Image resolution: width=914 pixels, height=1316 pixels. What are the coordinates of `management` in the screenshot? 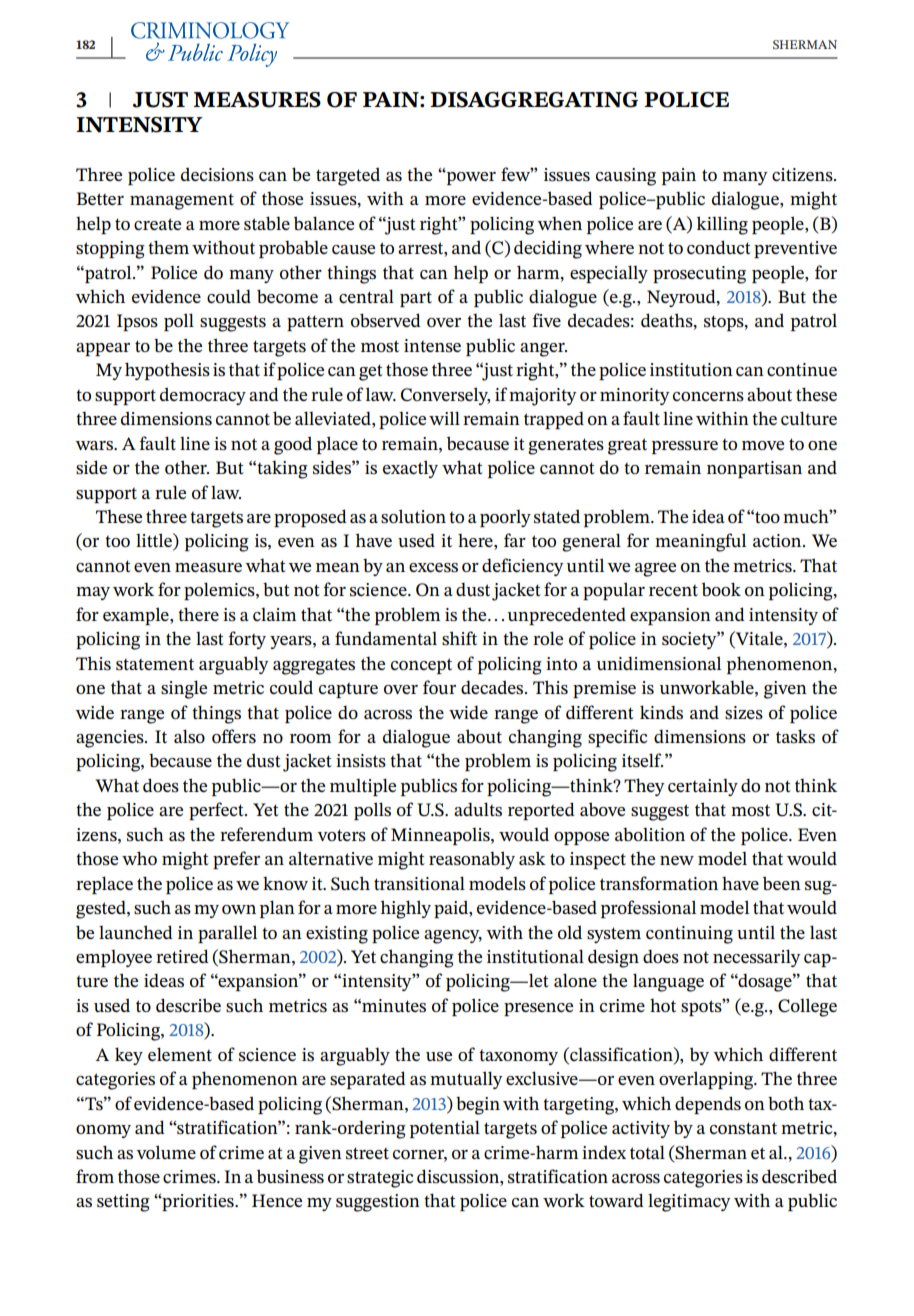 It's located at (182, 202).
